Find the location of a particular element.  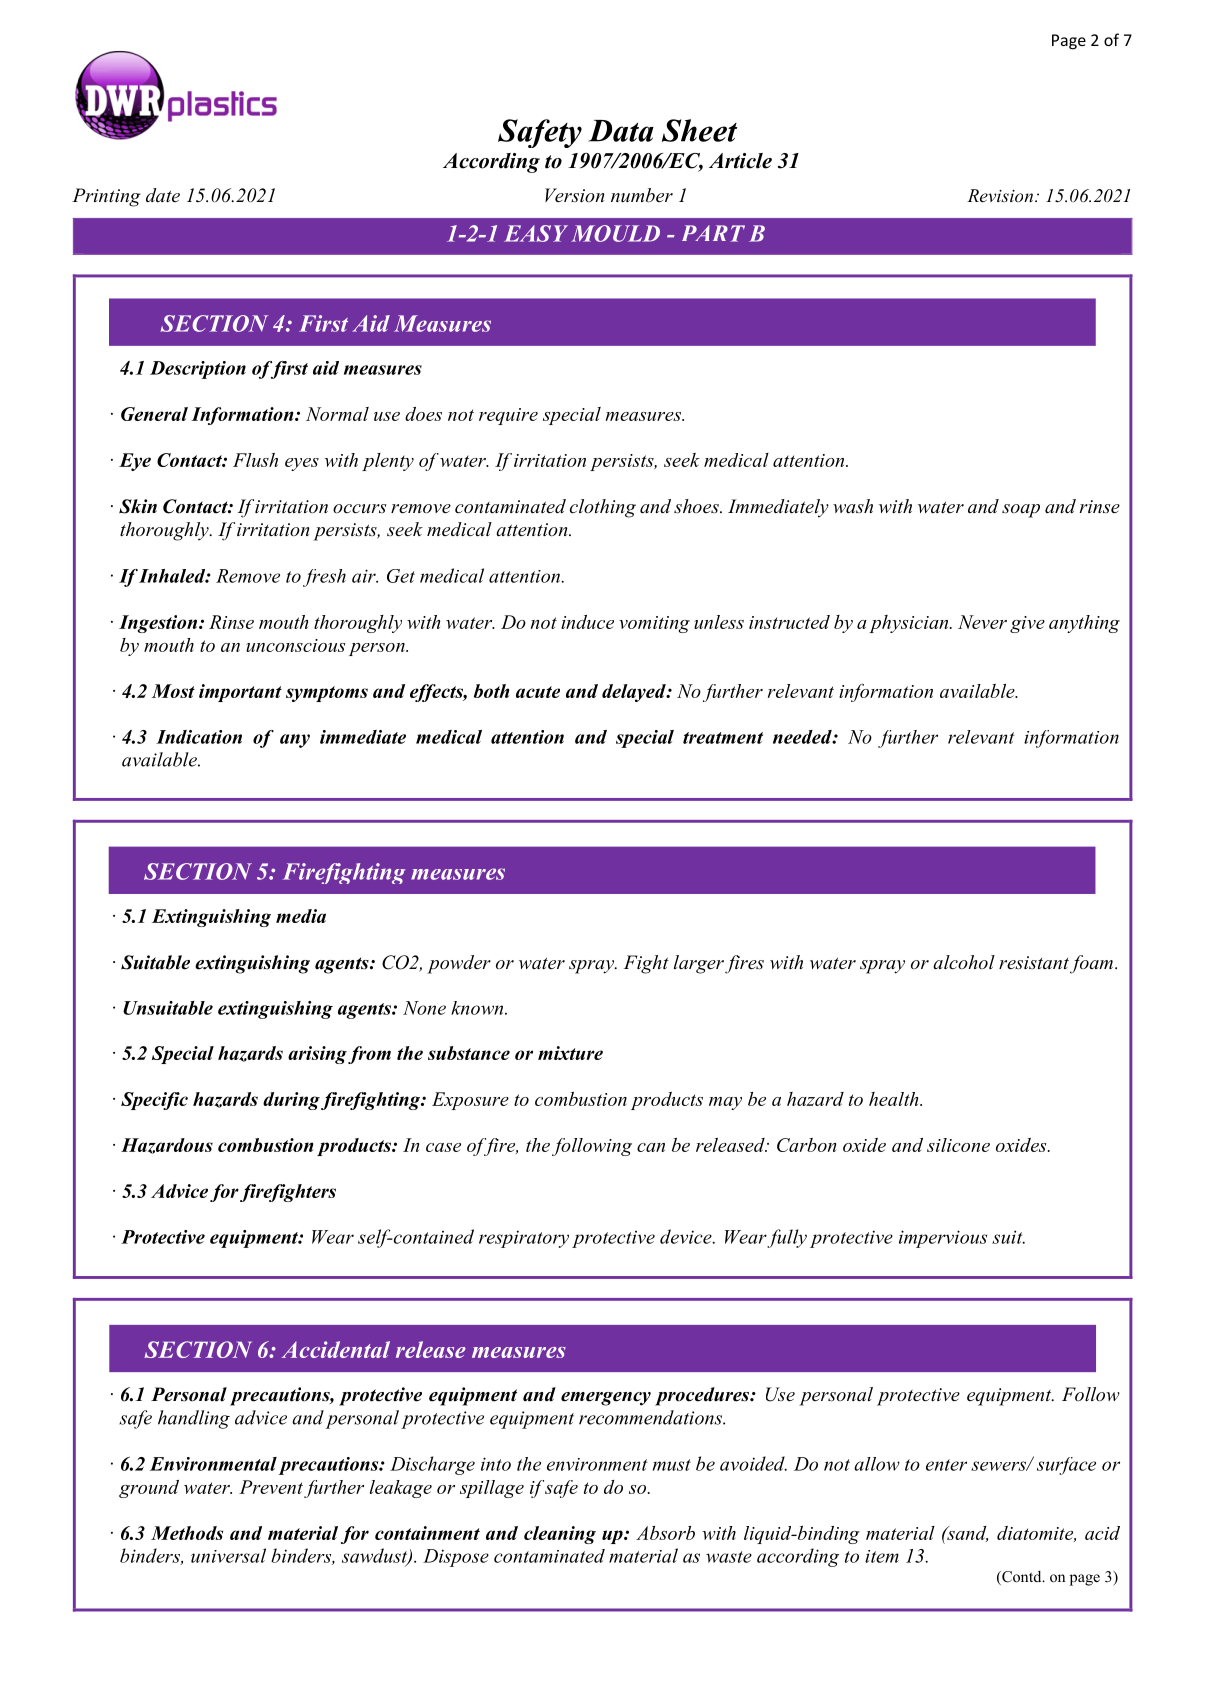

mixture is located at coordinates (570, 1053).
